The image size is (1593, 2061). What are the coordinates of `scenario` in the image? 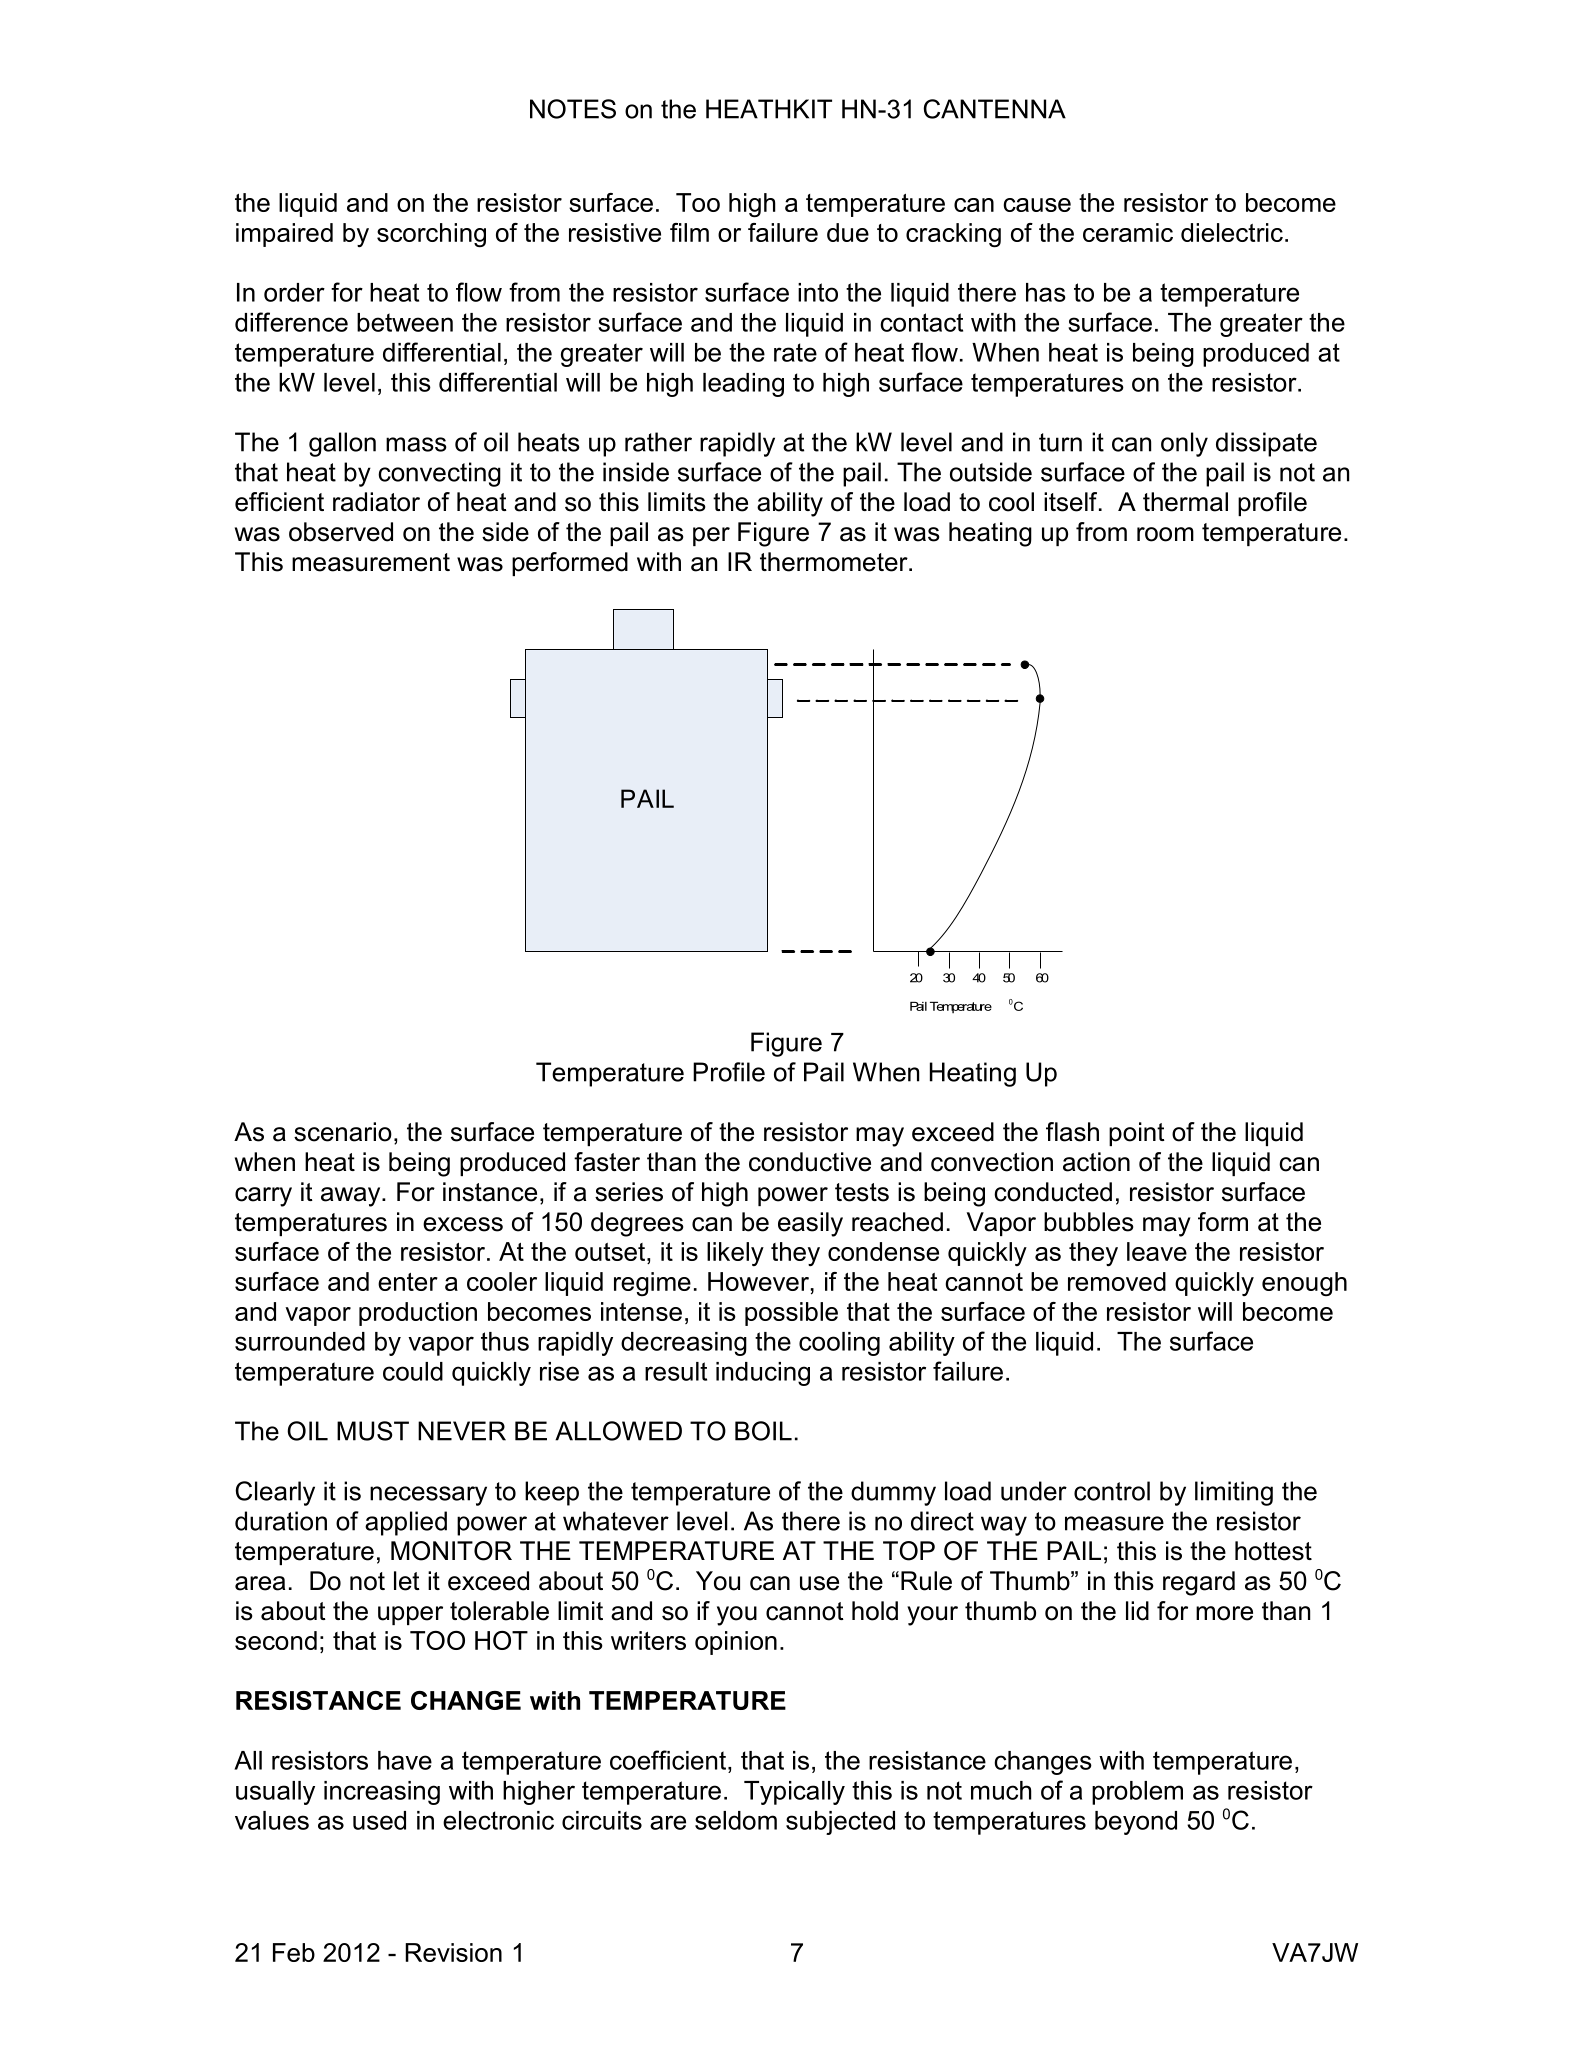 It's located at (343, 1132).
